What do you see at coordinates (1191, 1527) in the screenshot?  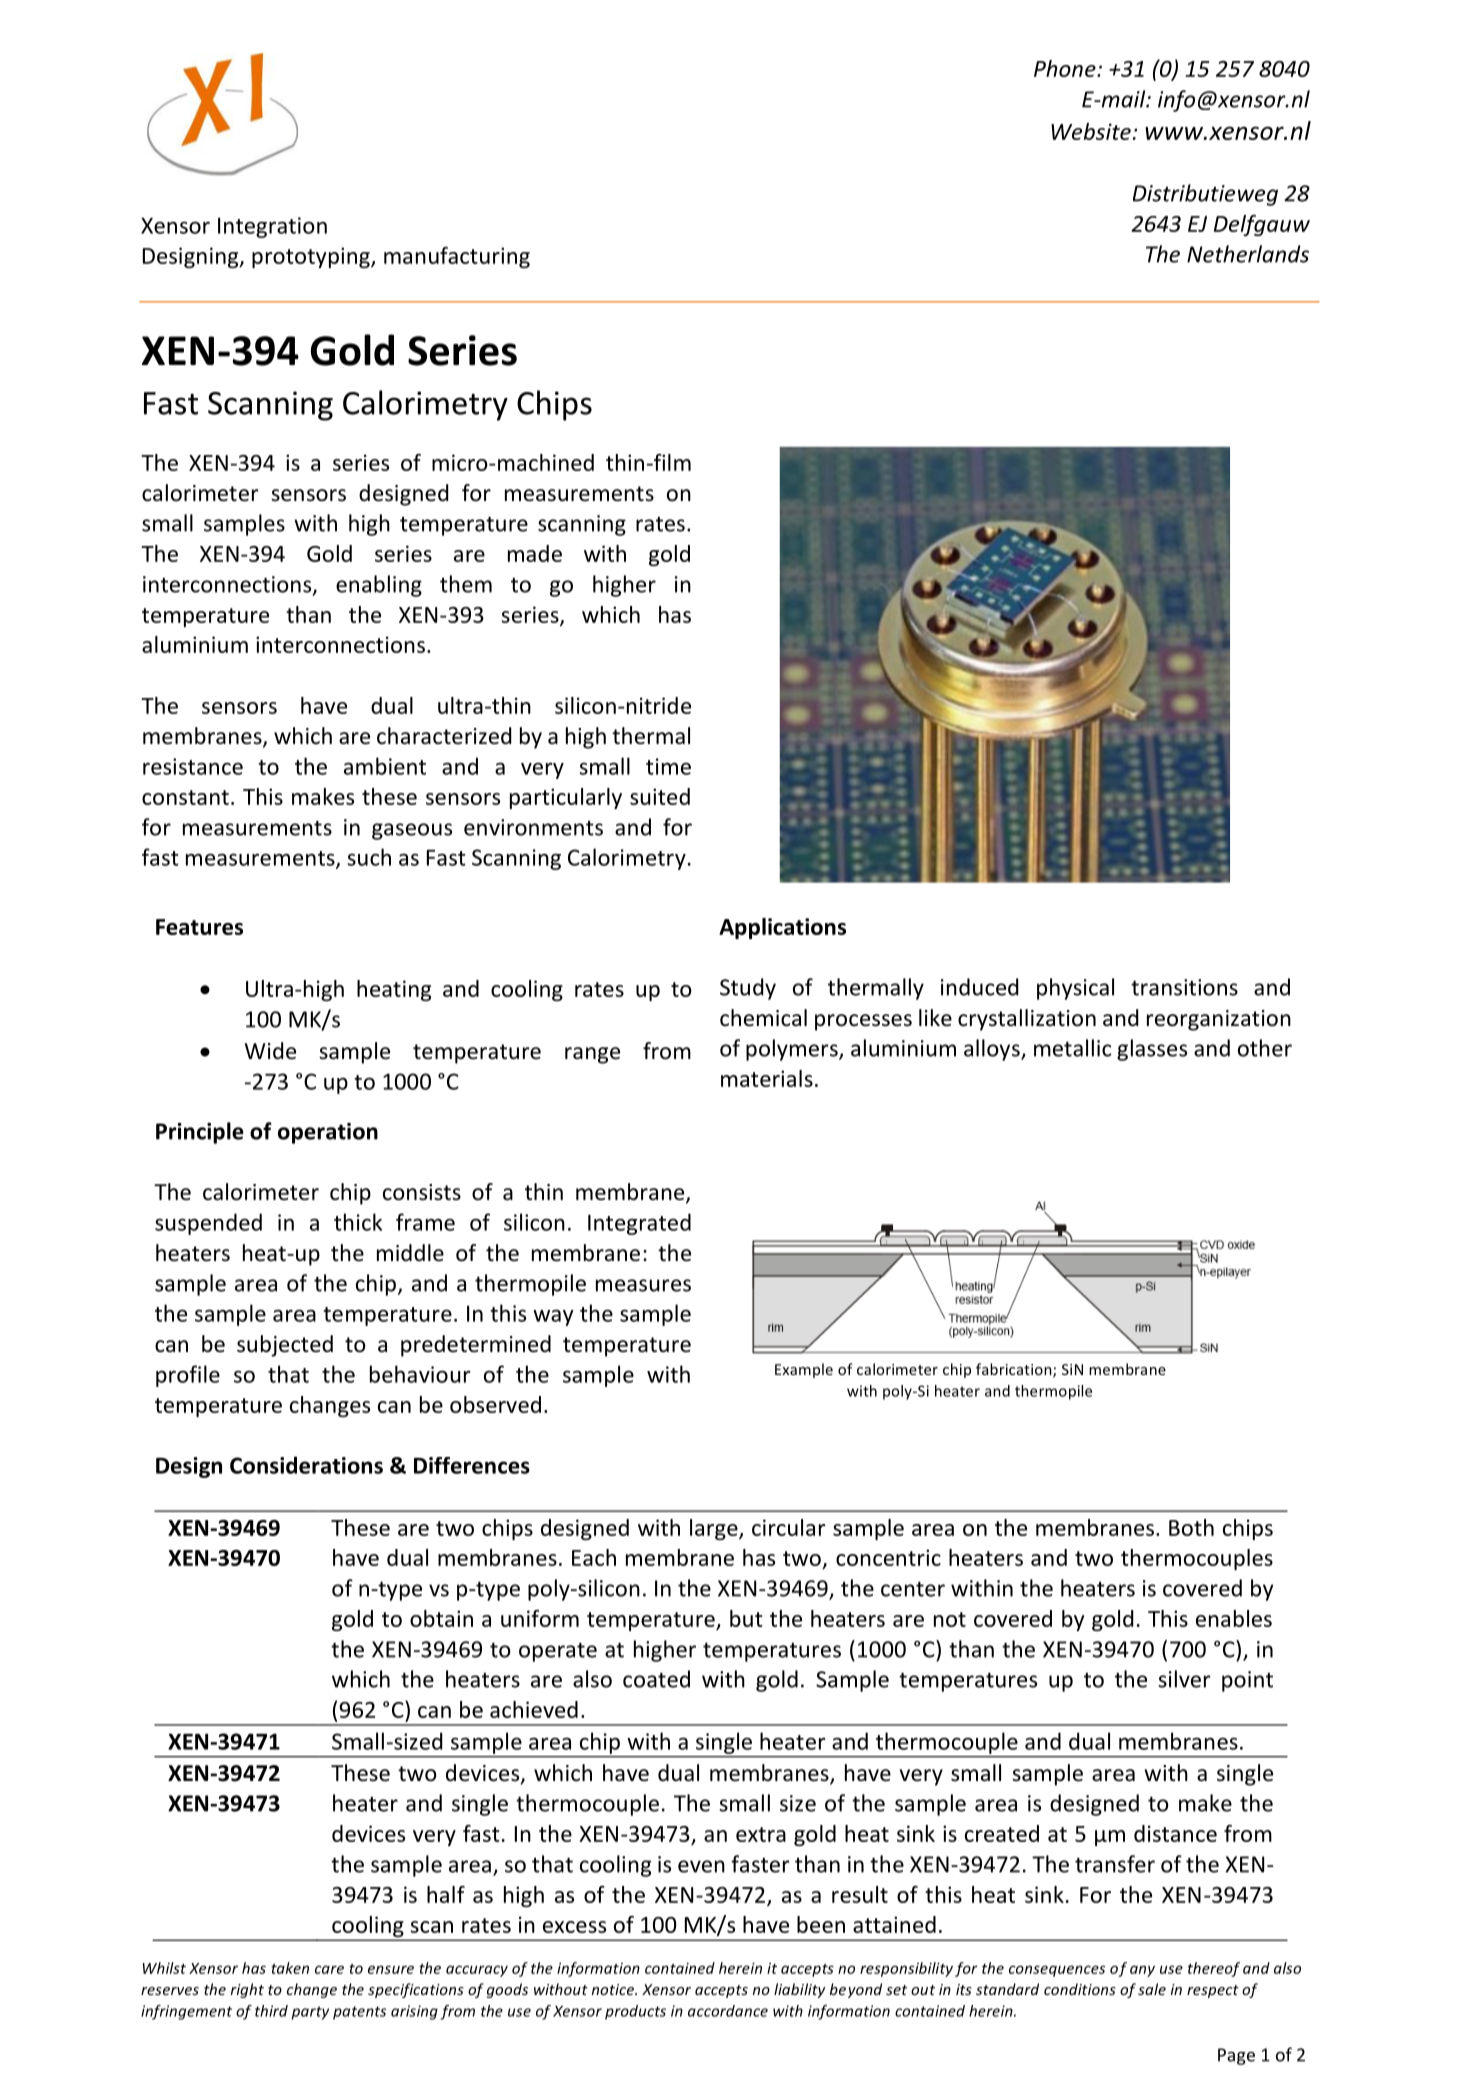 I see `Both` at bounding box center [1191, 1527].
